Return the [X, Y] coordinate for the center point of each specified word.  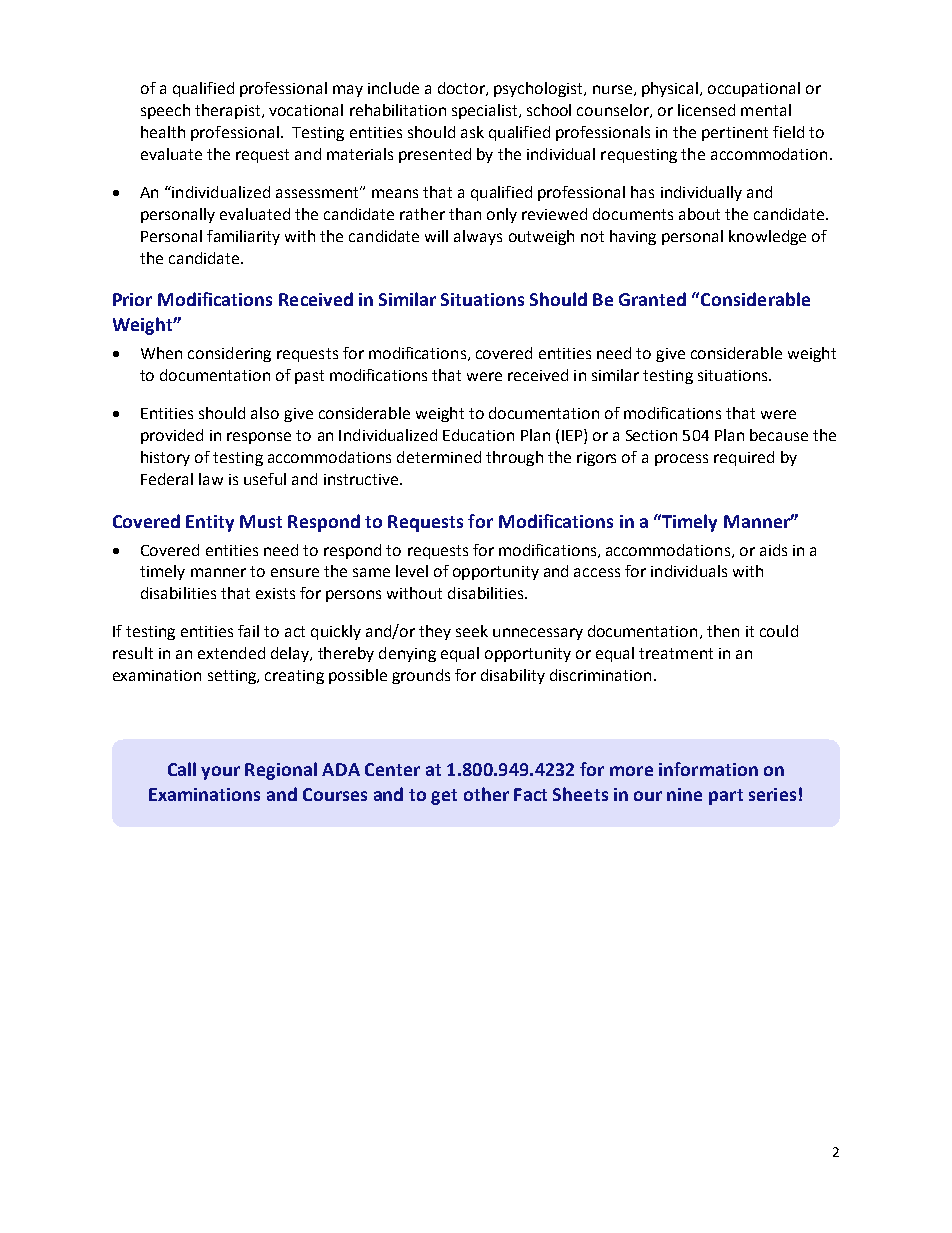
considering [229, 354]
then [723, 631]
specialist [486, 111]
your [220, 773]
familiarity [243, 237]
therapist [229, 111]
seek [472, 631]
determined [439, 457]
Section [651, 435]
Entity [210, 523]
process [681, 460]
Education [478, 435]
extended [231, 653]
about [699, 214]
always [478, 237]
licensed [706, 110]
